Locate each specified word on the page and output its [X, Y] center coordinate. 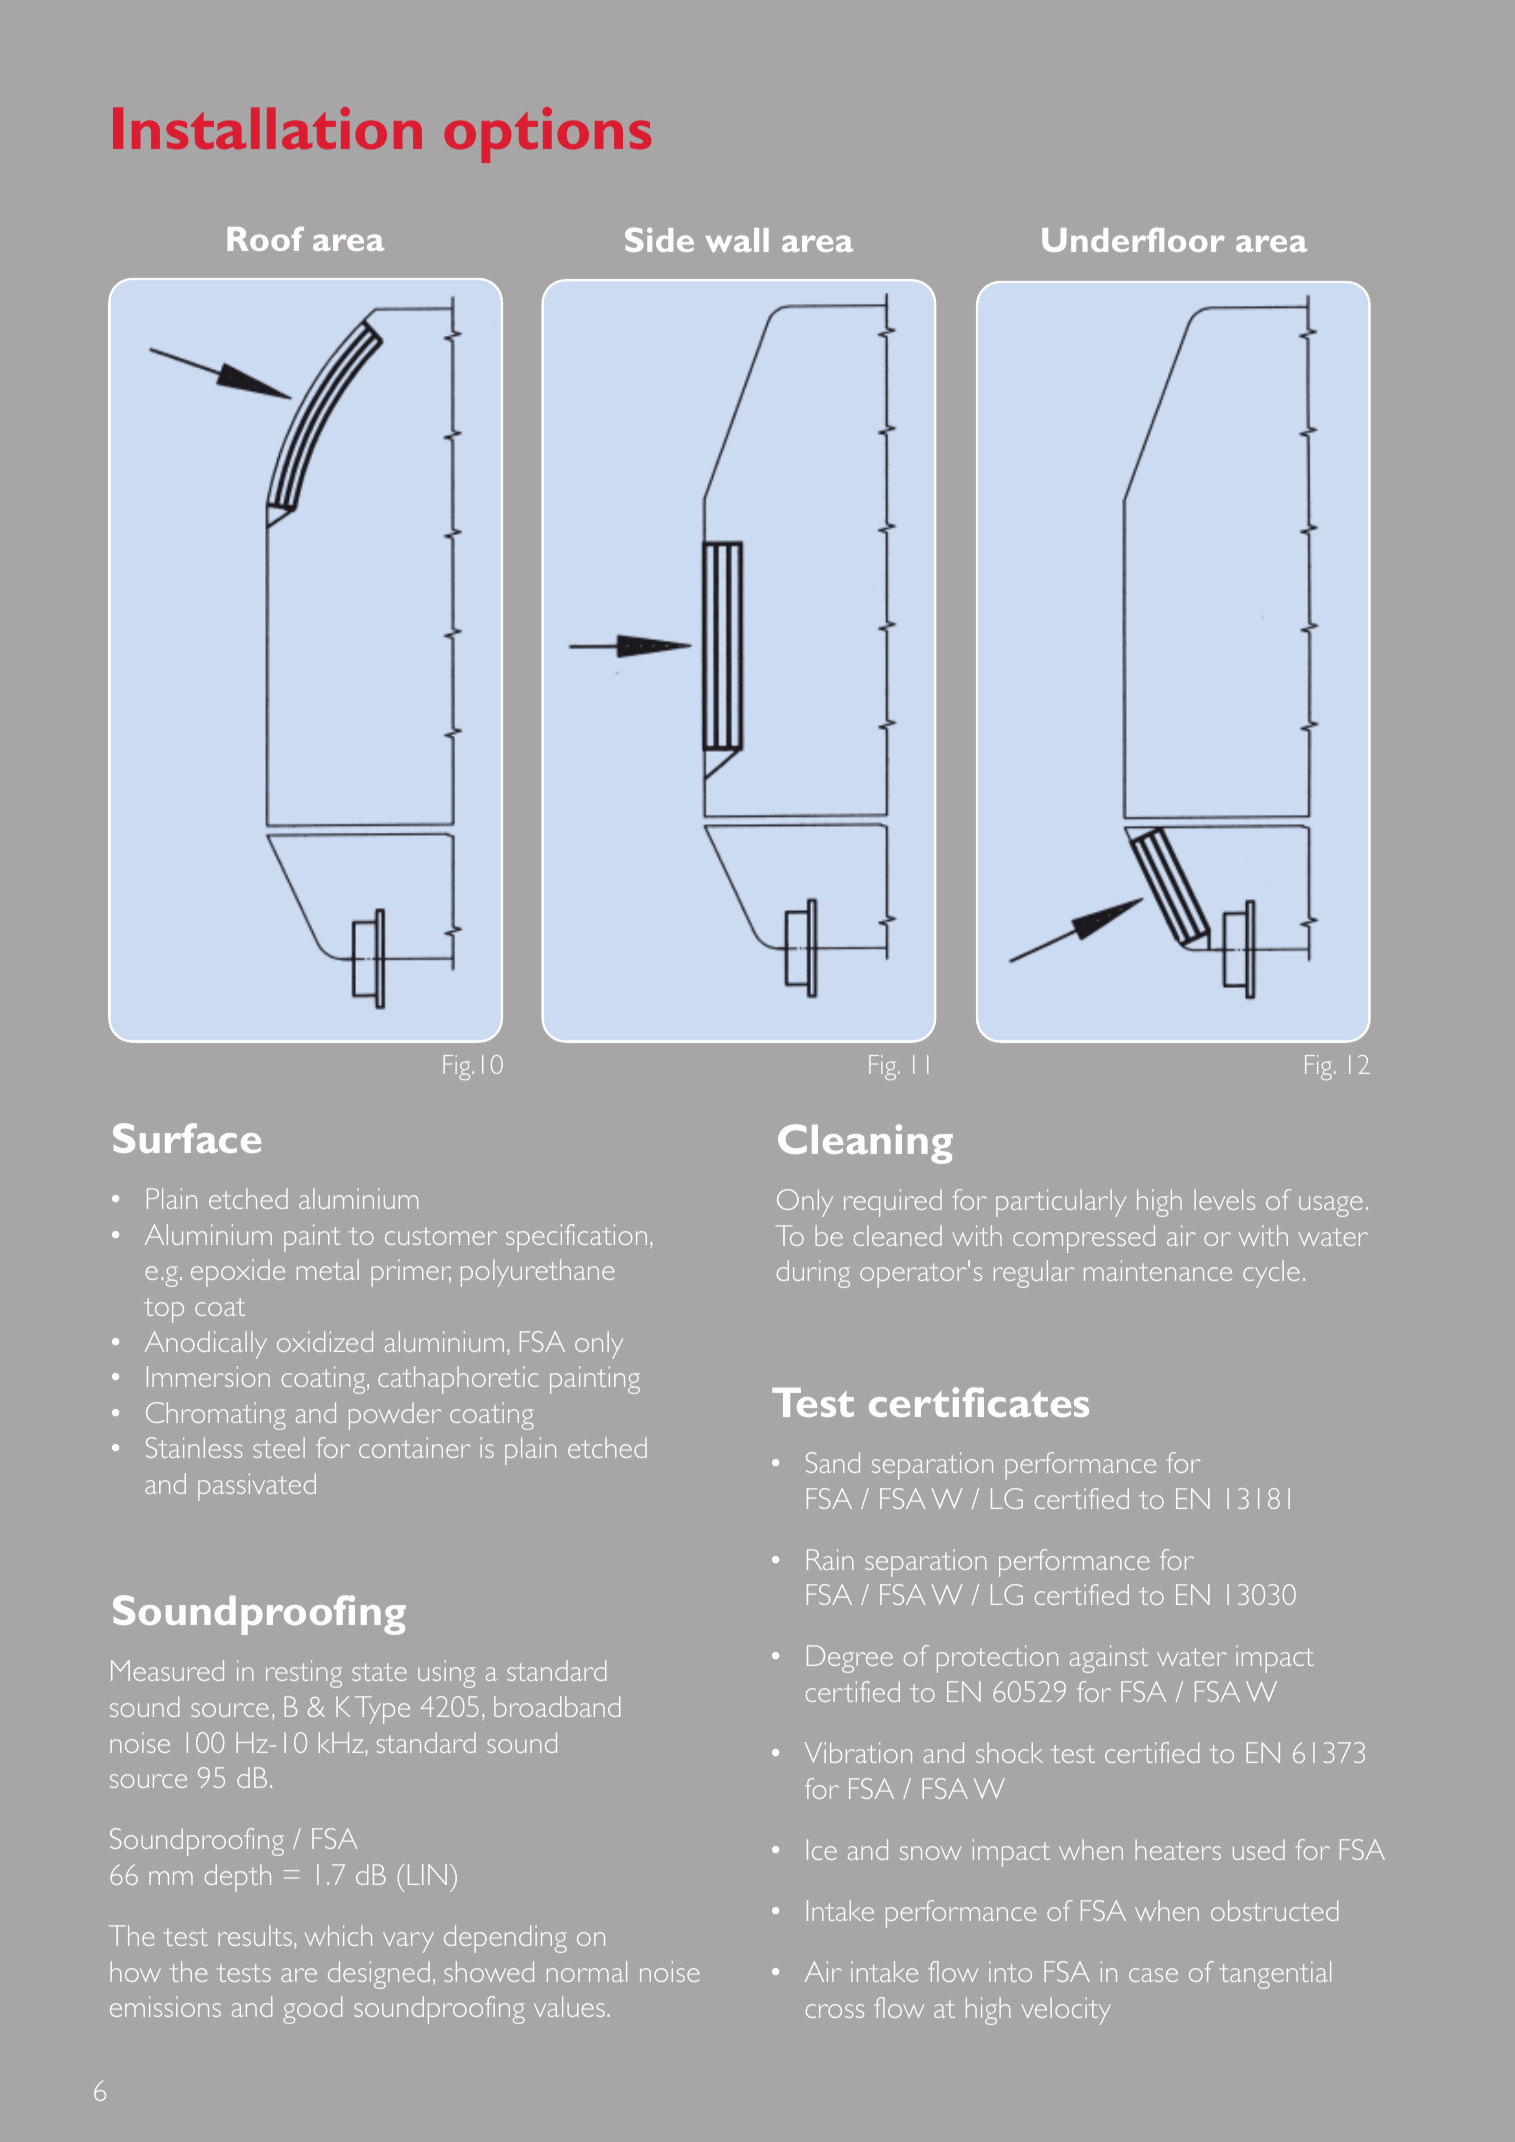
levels [1224, 1199]
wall [737, 240]
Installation [267, 128]
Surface [187, 1138]
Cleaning [865, 1144]
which [338, 1935]
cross [835, 2011]
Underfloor [1133, 239]
